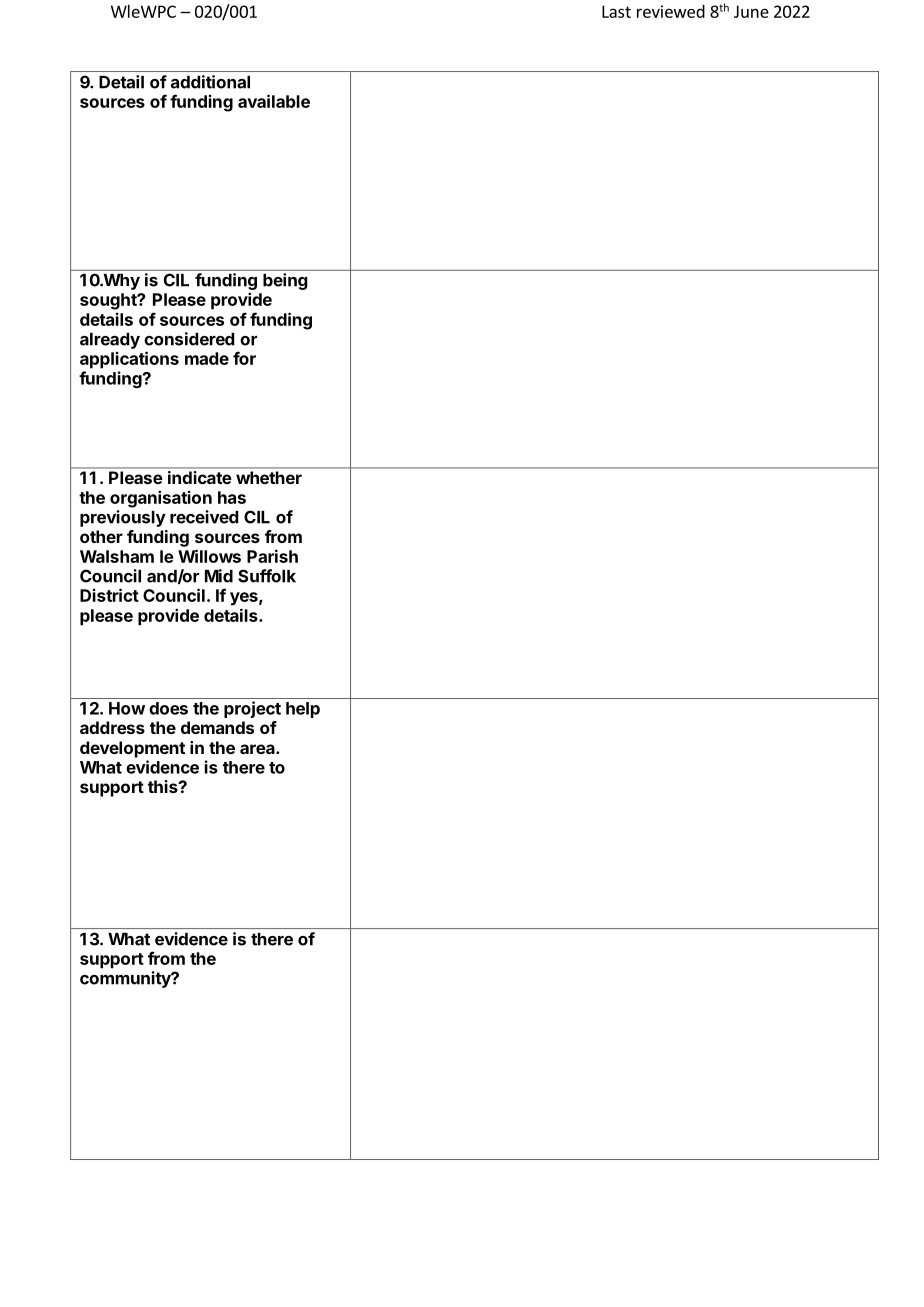  Describe the element at coordinates (616, 11) in the image. I see `Last` at that location.
